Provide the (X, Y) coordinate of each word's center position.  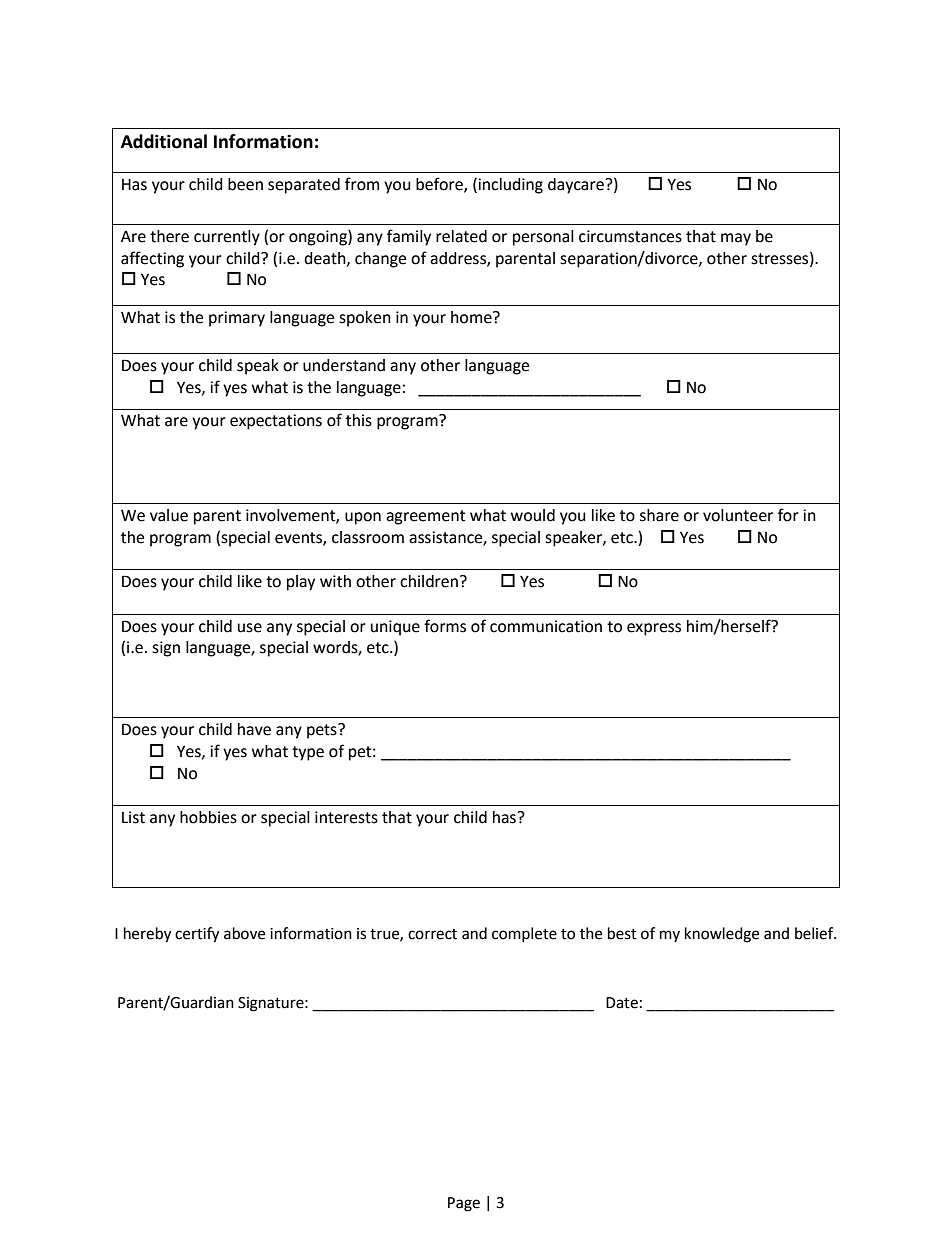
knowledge (722, 935)
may (736, 239)
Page (464, 1204)
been (245, 184)
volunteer (738, 515)
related (461, 236)
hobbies (208, 817)
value (169, 515)
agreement (425, 517)
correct (432, 934)
